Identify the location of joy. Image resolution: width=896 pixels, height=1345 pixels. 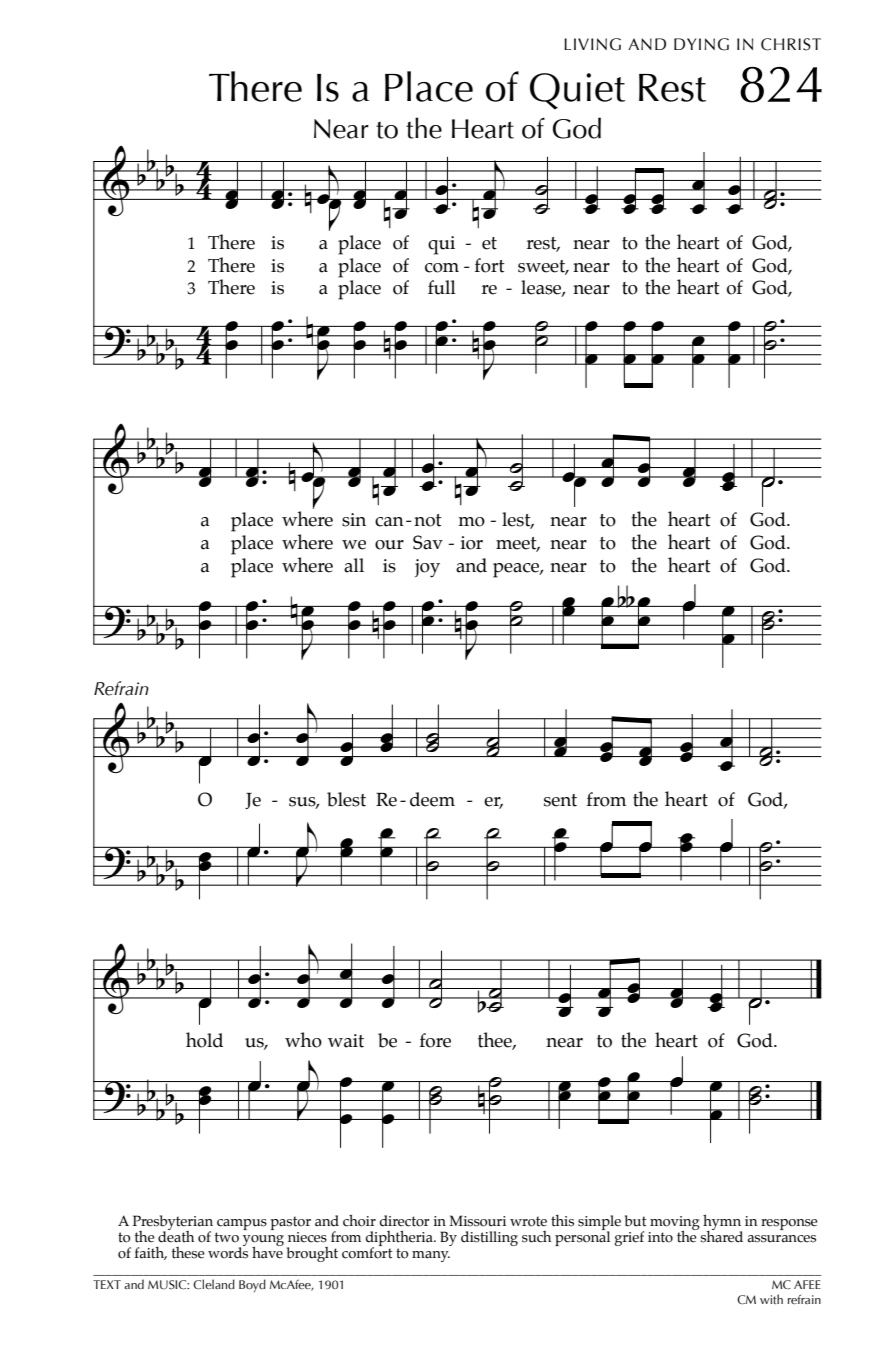
(427, 568).
